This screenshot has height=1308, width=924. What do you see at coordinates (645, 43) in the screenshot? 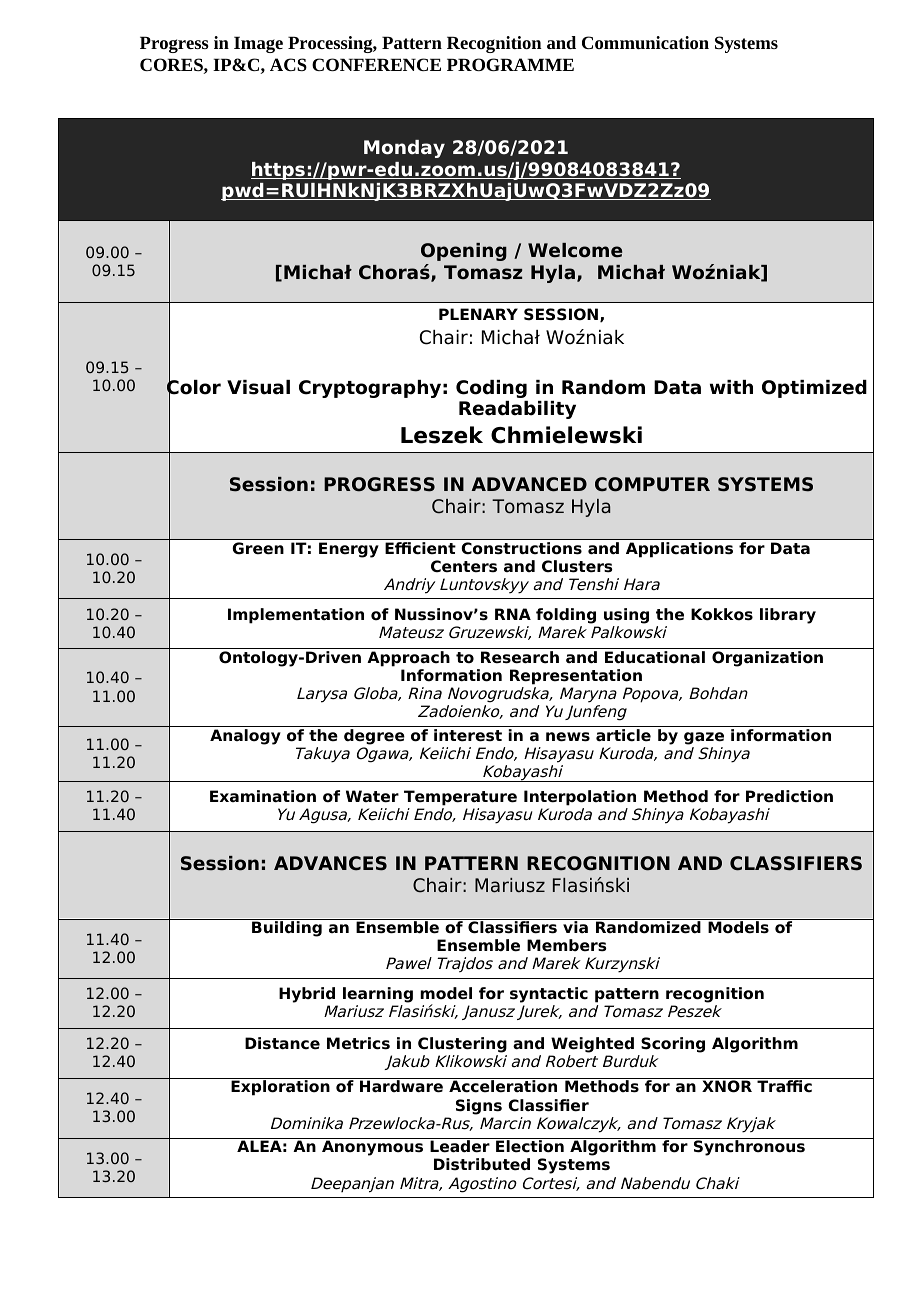
I see `Communication` at bounding box center [645, 43].
